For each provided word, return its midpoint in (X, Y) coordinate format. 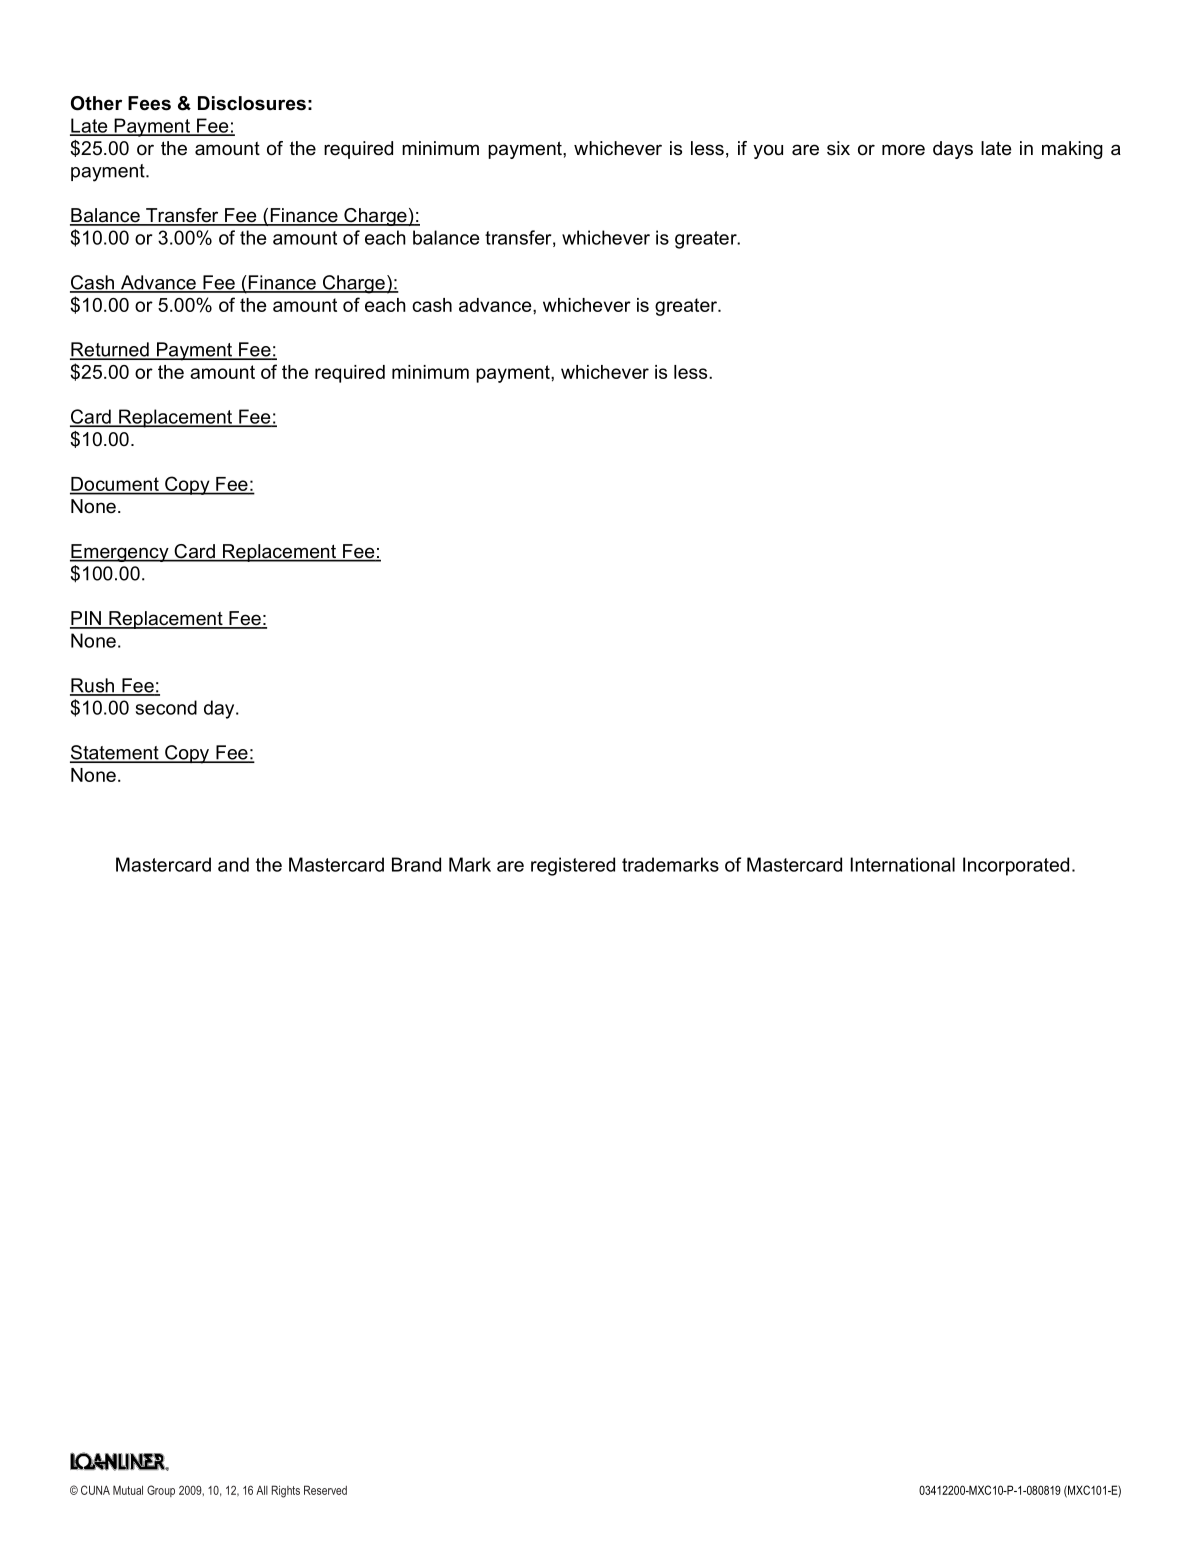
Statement (115, 753)
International (903, 864)
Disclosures (252, 103)
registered (573, 866)
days (953, 150)
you (768, 151)
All (262, 1490)
